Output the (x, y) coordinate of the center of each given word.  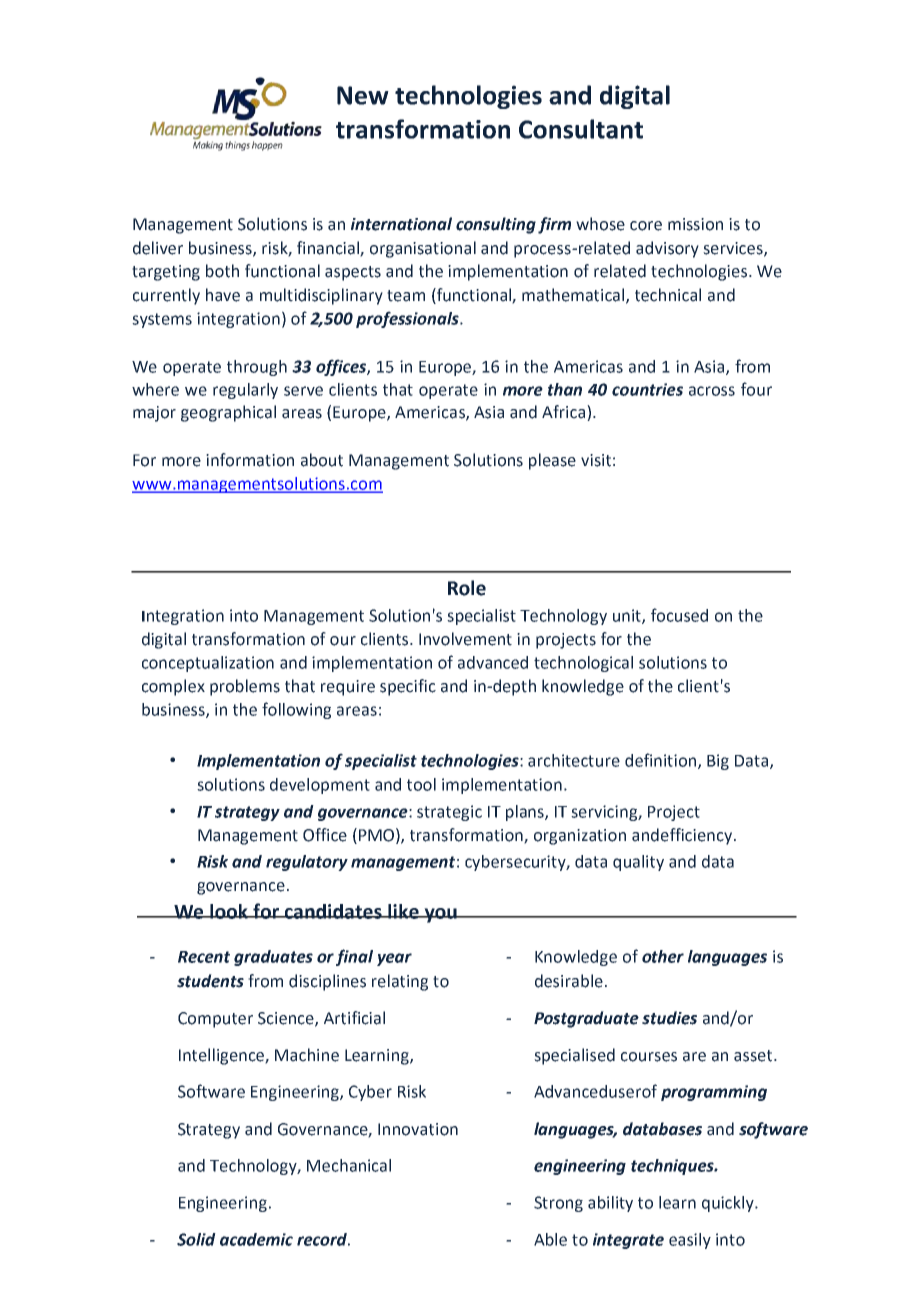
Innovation (418, 1129)
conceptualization (208, 664)
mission (695, 224)
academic (256, 1239)
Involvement (465, 639)
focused (679, 615)
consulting (496, 225)
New (363, 95)
